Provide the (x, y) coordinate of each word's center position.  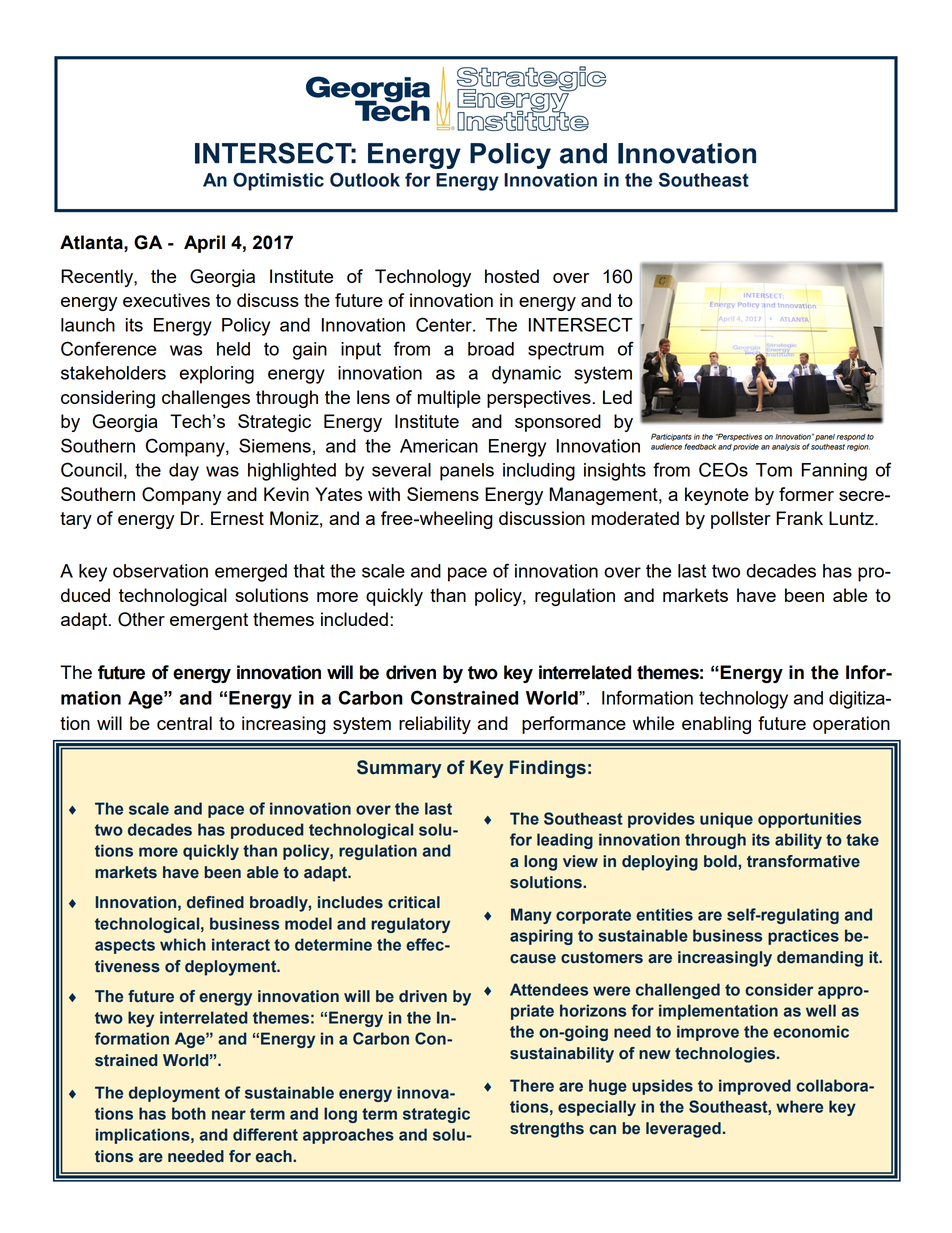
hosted (512, 276)
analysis (786, 447)
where (799, 1106)
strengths (547, 1130)
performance (574, 725)
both (189, 1113)
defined (215, 902)
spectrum (566, 351)
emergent (209, 621)
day (184, 472)
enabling (716, 725)
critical (414, 902)
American (439, 446)
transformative (803, 861)
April (204, 244)
